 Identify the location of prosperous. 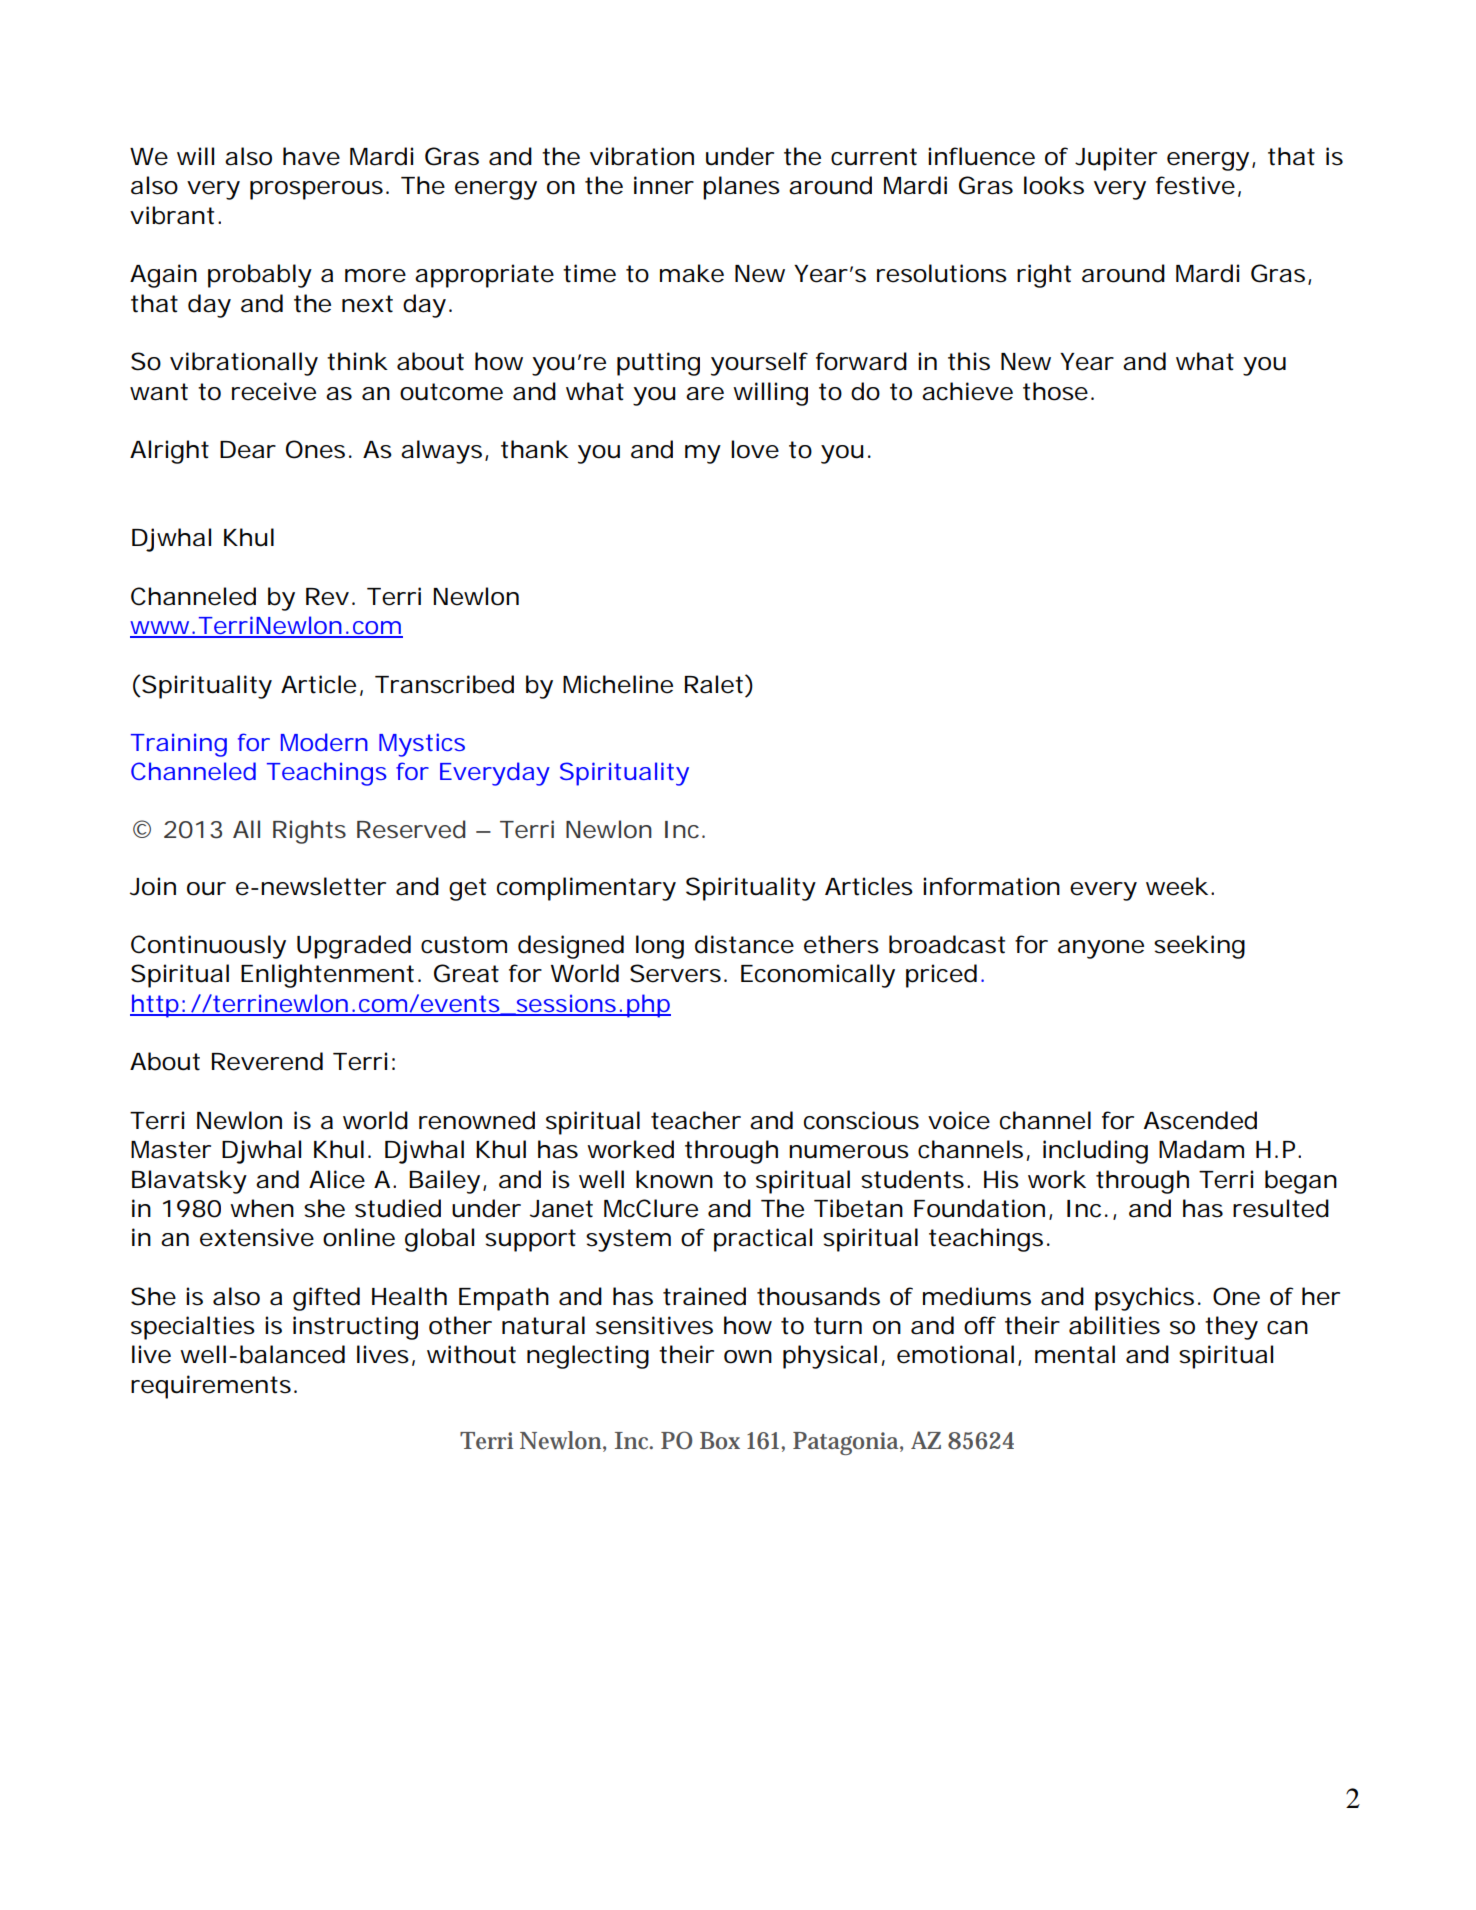
(316, 190).
